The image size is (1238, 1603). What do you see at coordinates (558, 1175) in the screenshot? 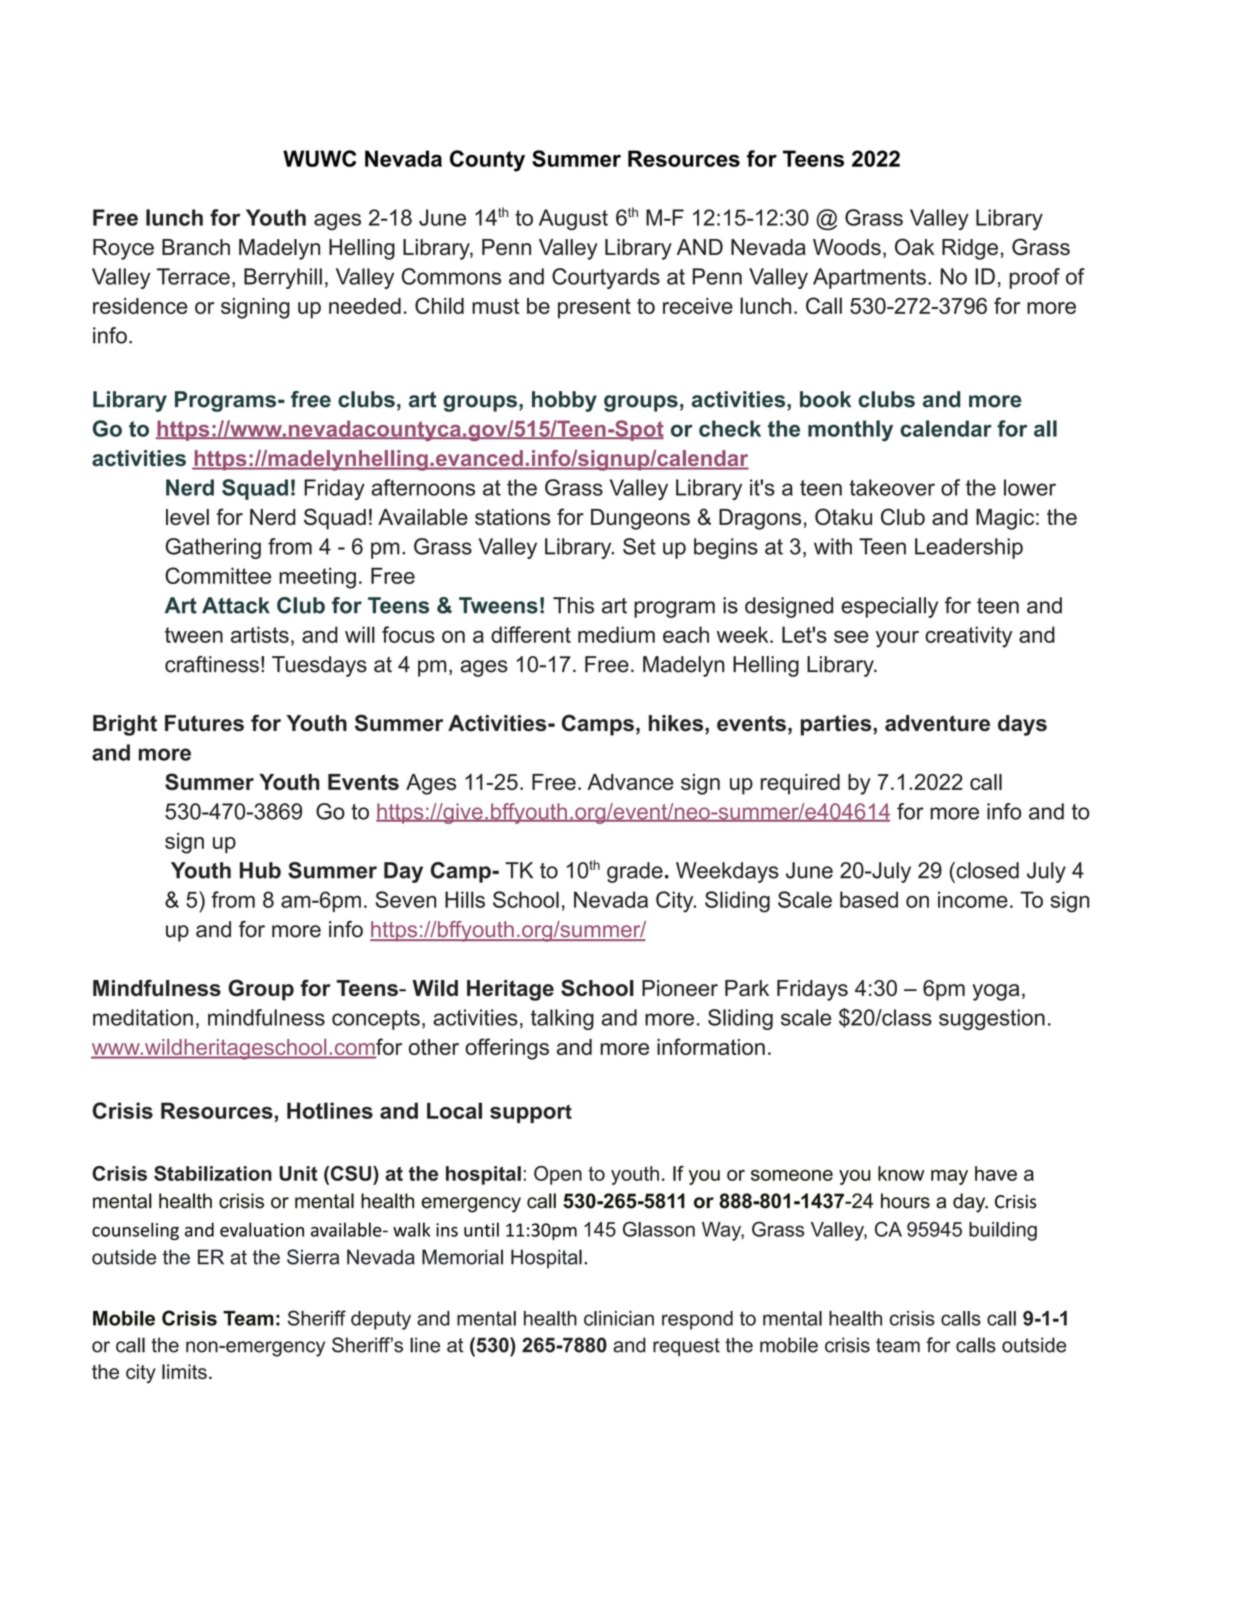
I see `Open` at bounding box center [558, 1175].
